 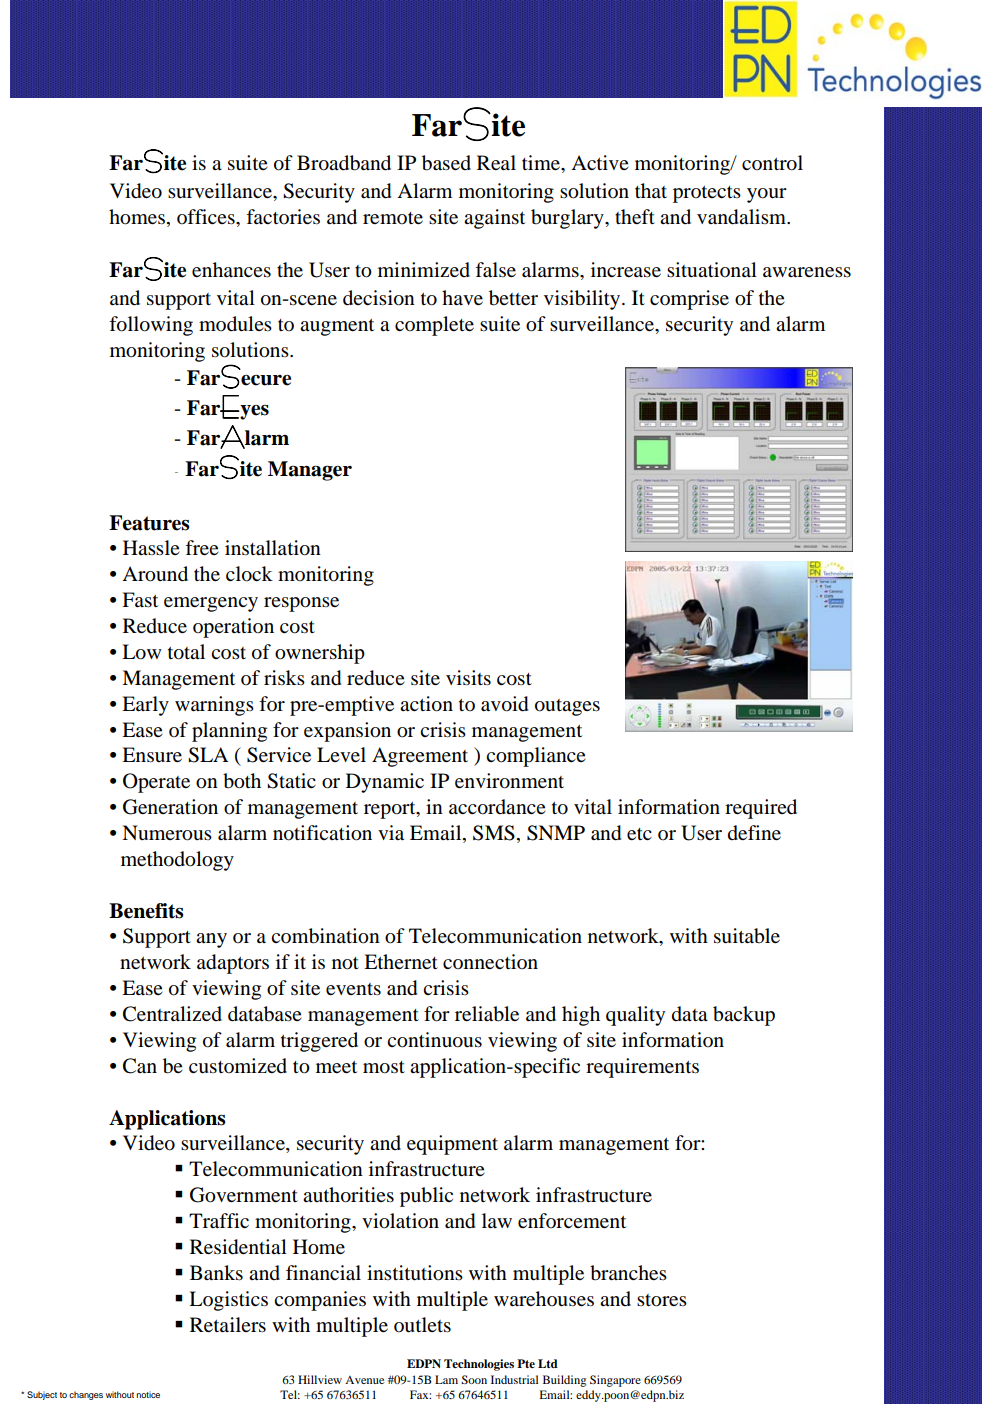 I want to click on stores, so click(x=662, y=1300).
